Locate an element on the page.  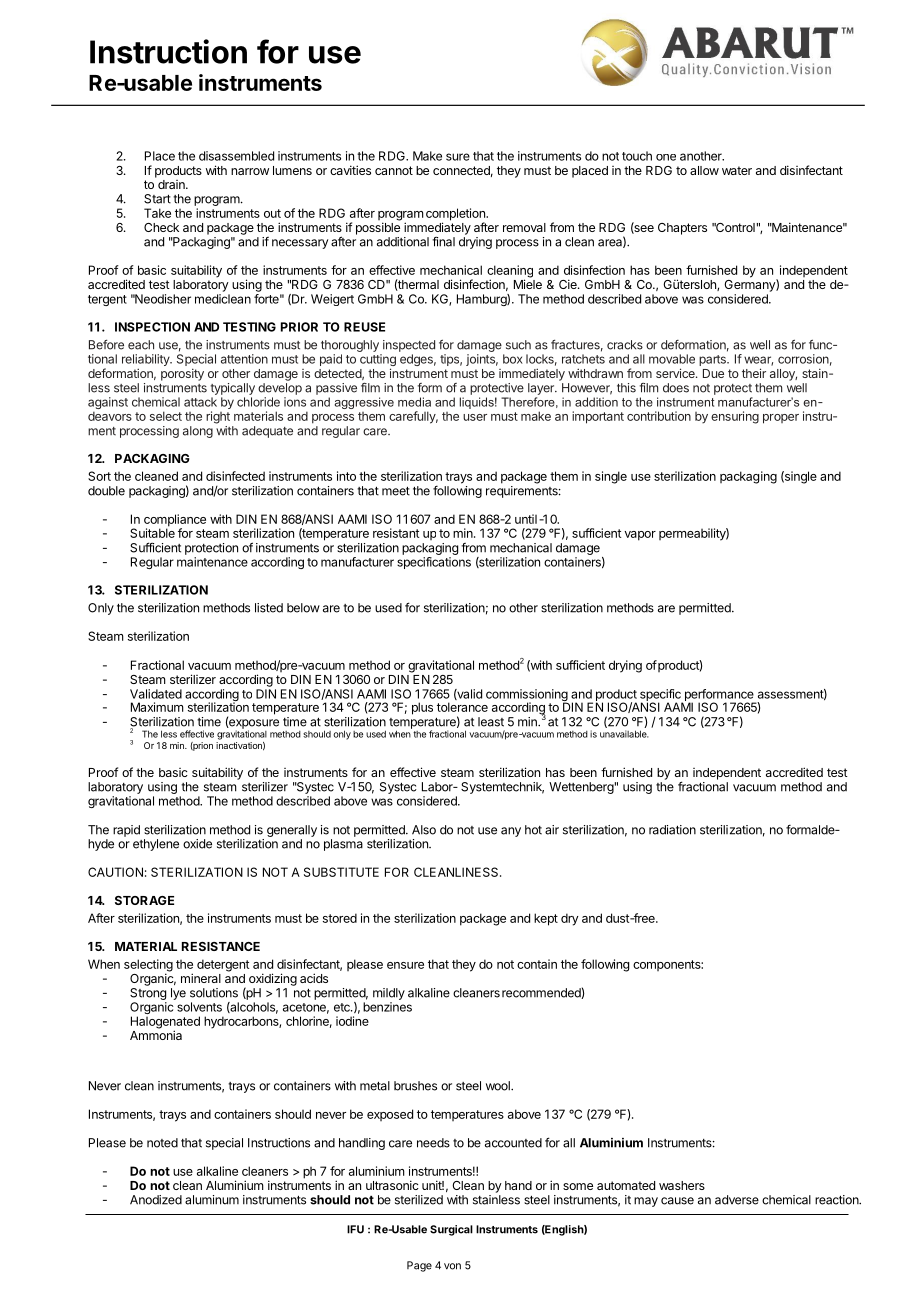
Surgical is located at coordinates (451, 1230).
